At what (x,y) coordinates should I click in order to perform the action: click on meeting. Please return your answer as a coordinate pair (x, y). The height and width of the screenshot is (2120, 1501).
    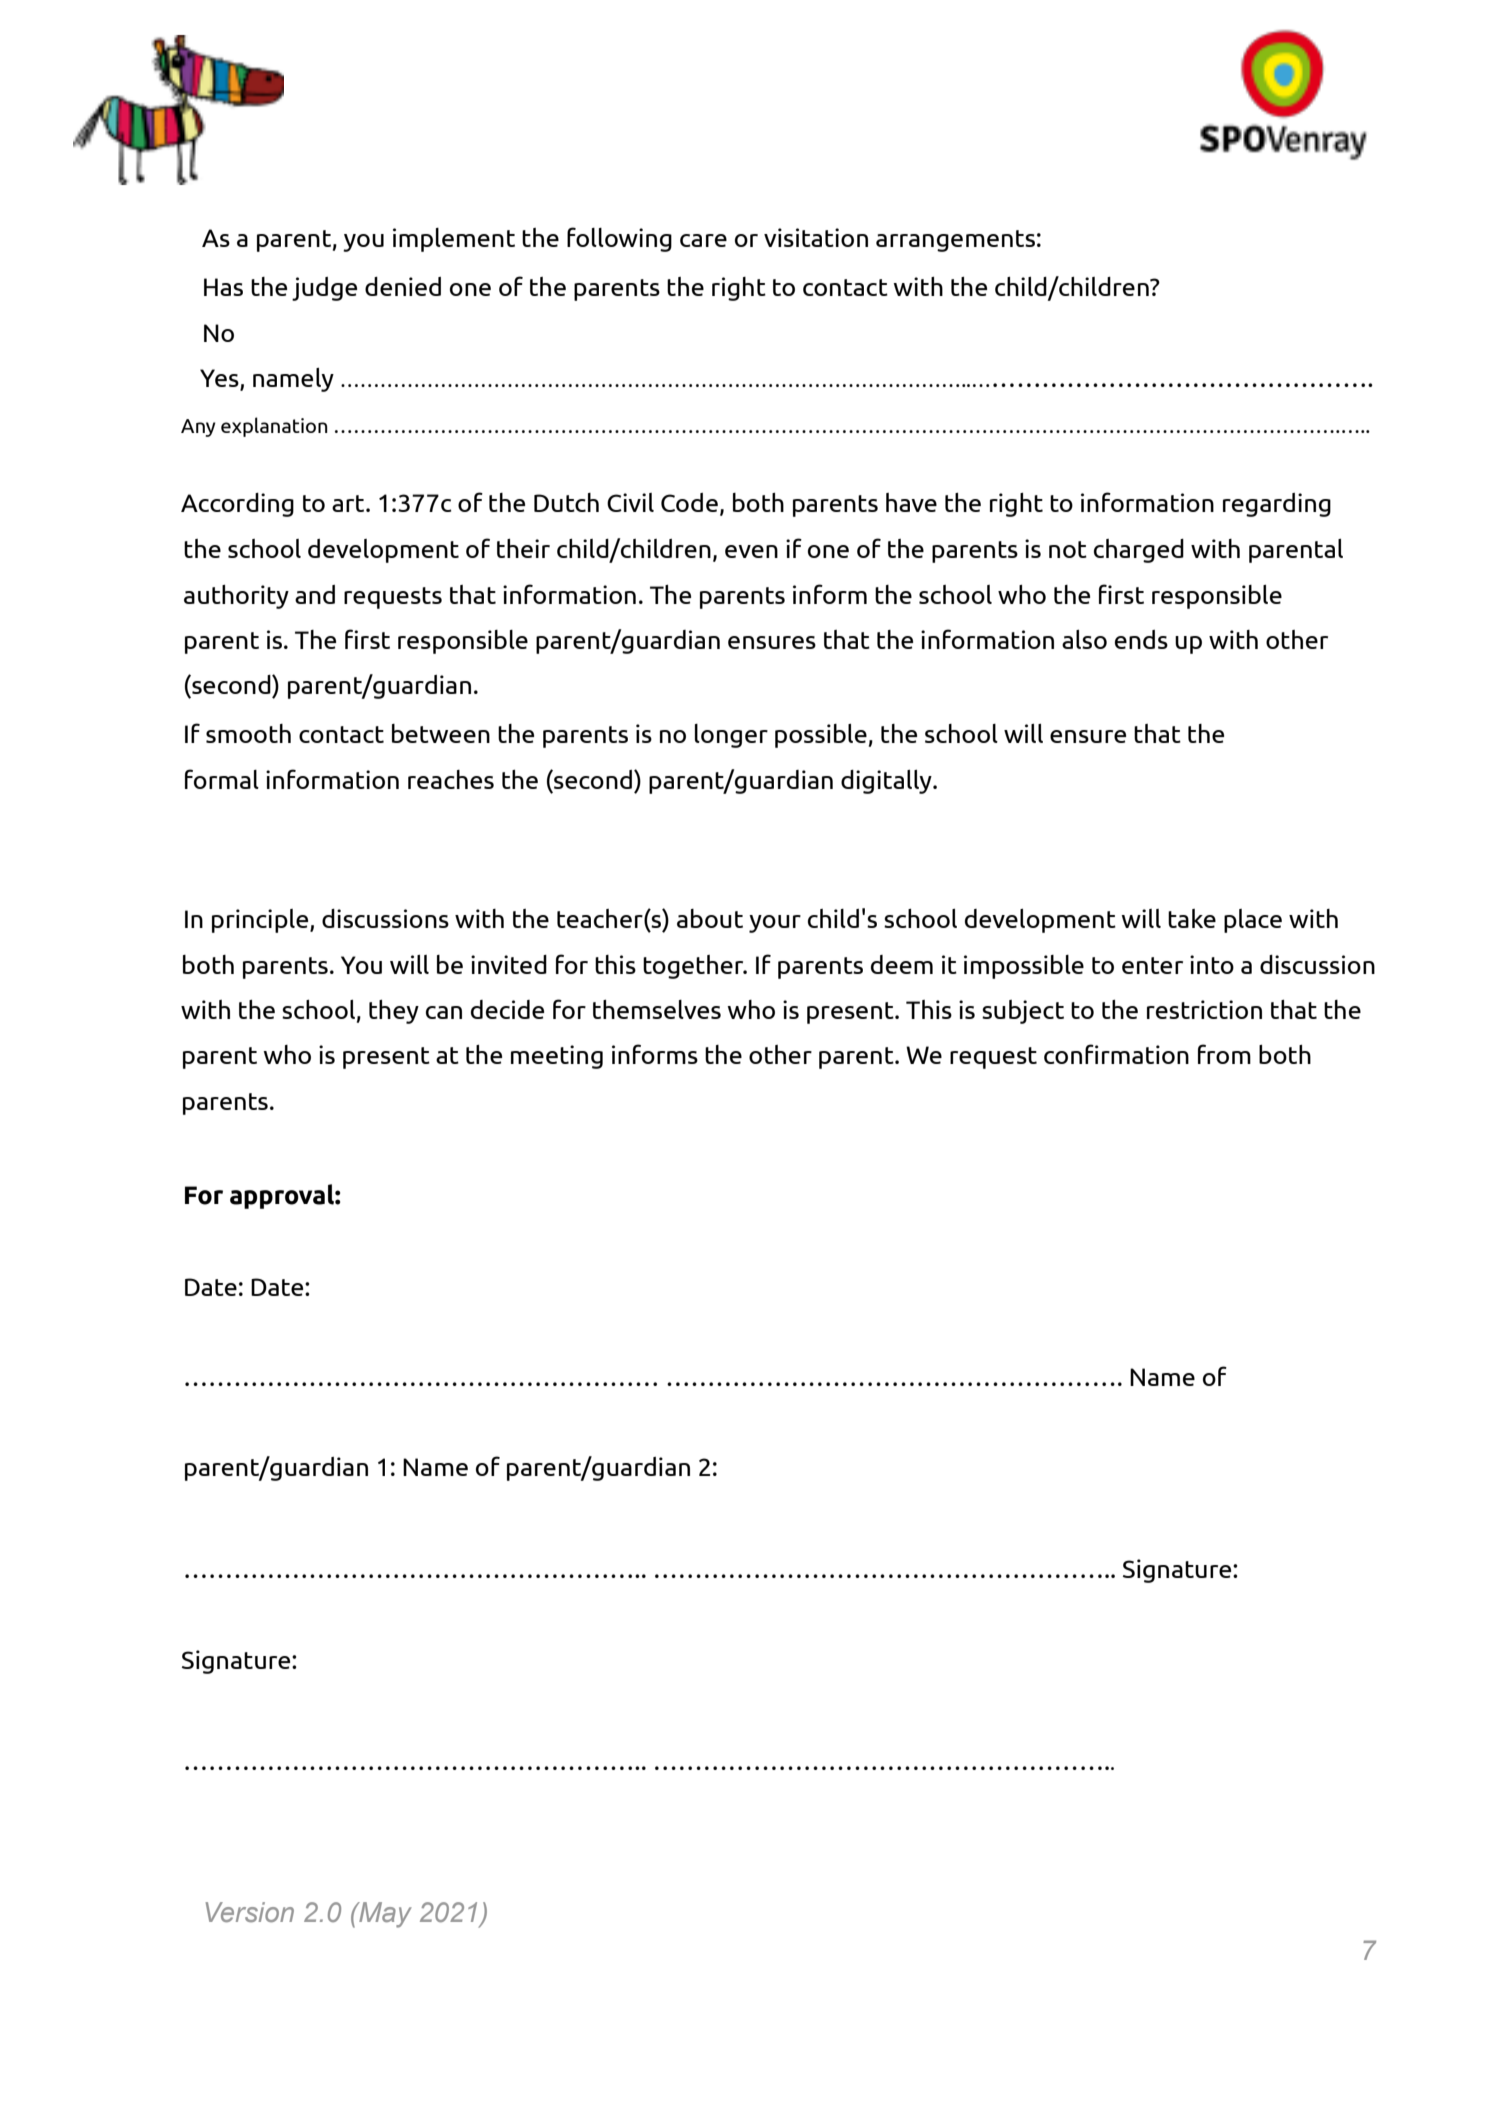
    Looking at the image, I should click on (557, 1057).
